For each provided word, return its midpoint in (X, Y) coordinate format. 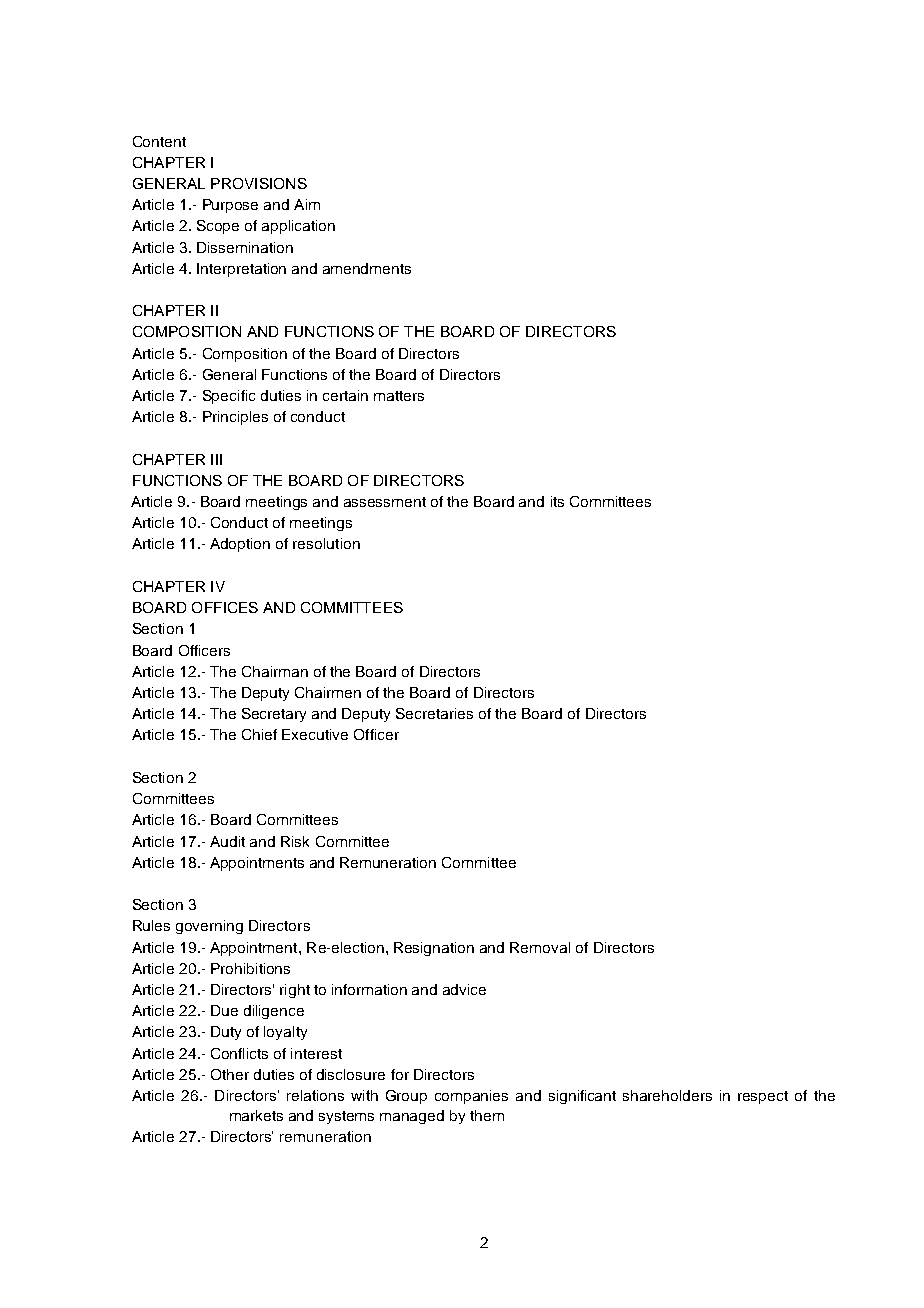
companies (471, 1097)
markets (256, 1115)
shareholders (667, 1095)
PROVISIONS (259, 183)
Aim (307, 204)
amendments (367, 268)
